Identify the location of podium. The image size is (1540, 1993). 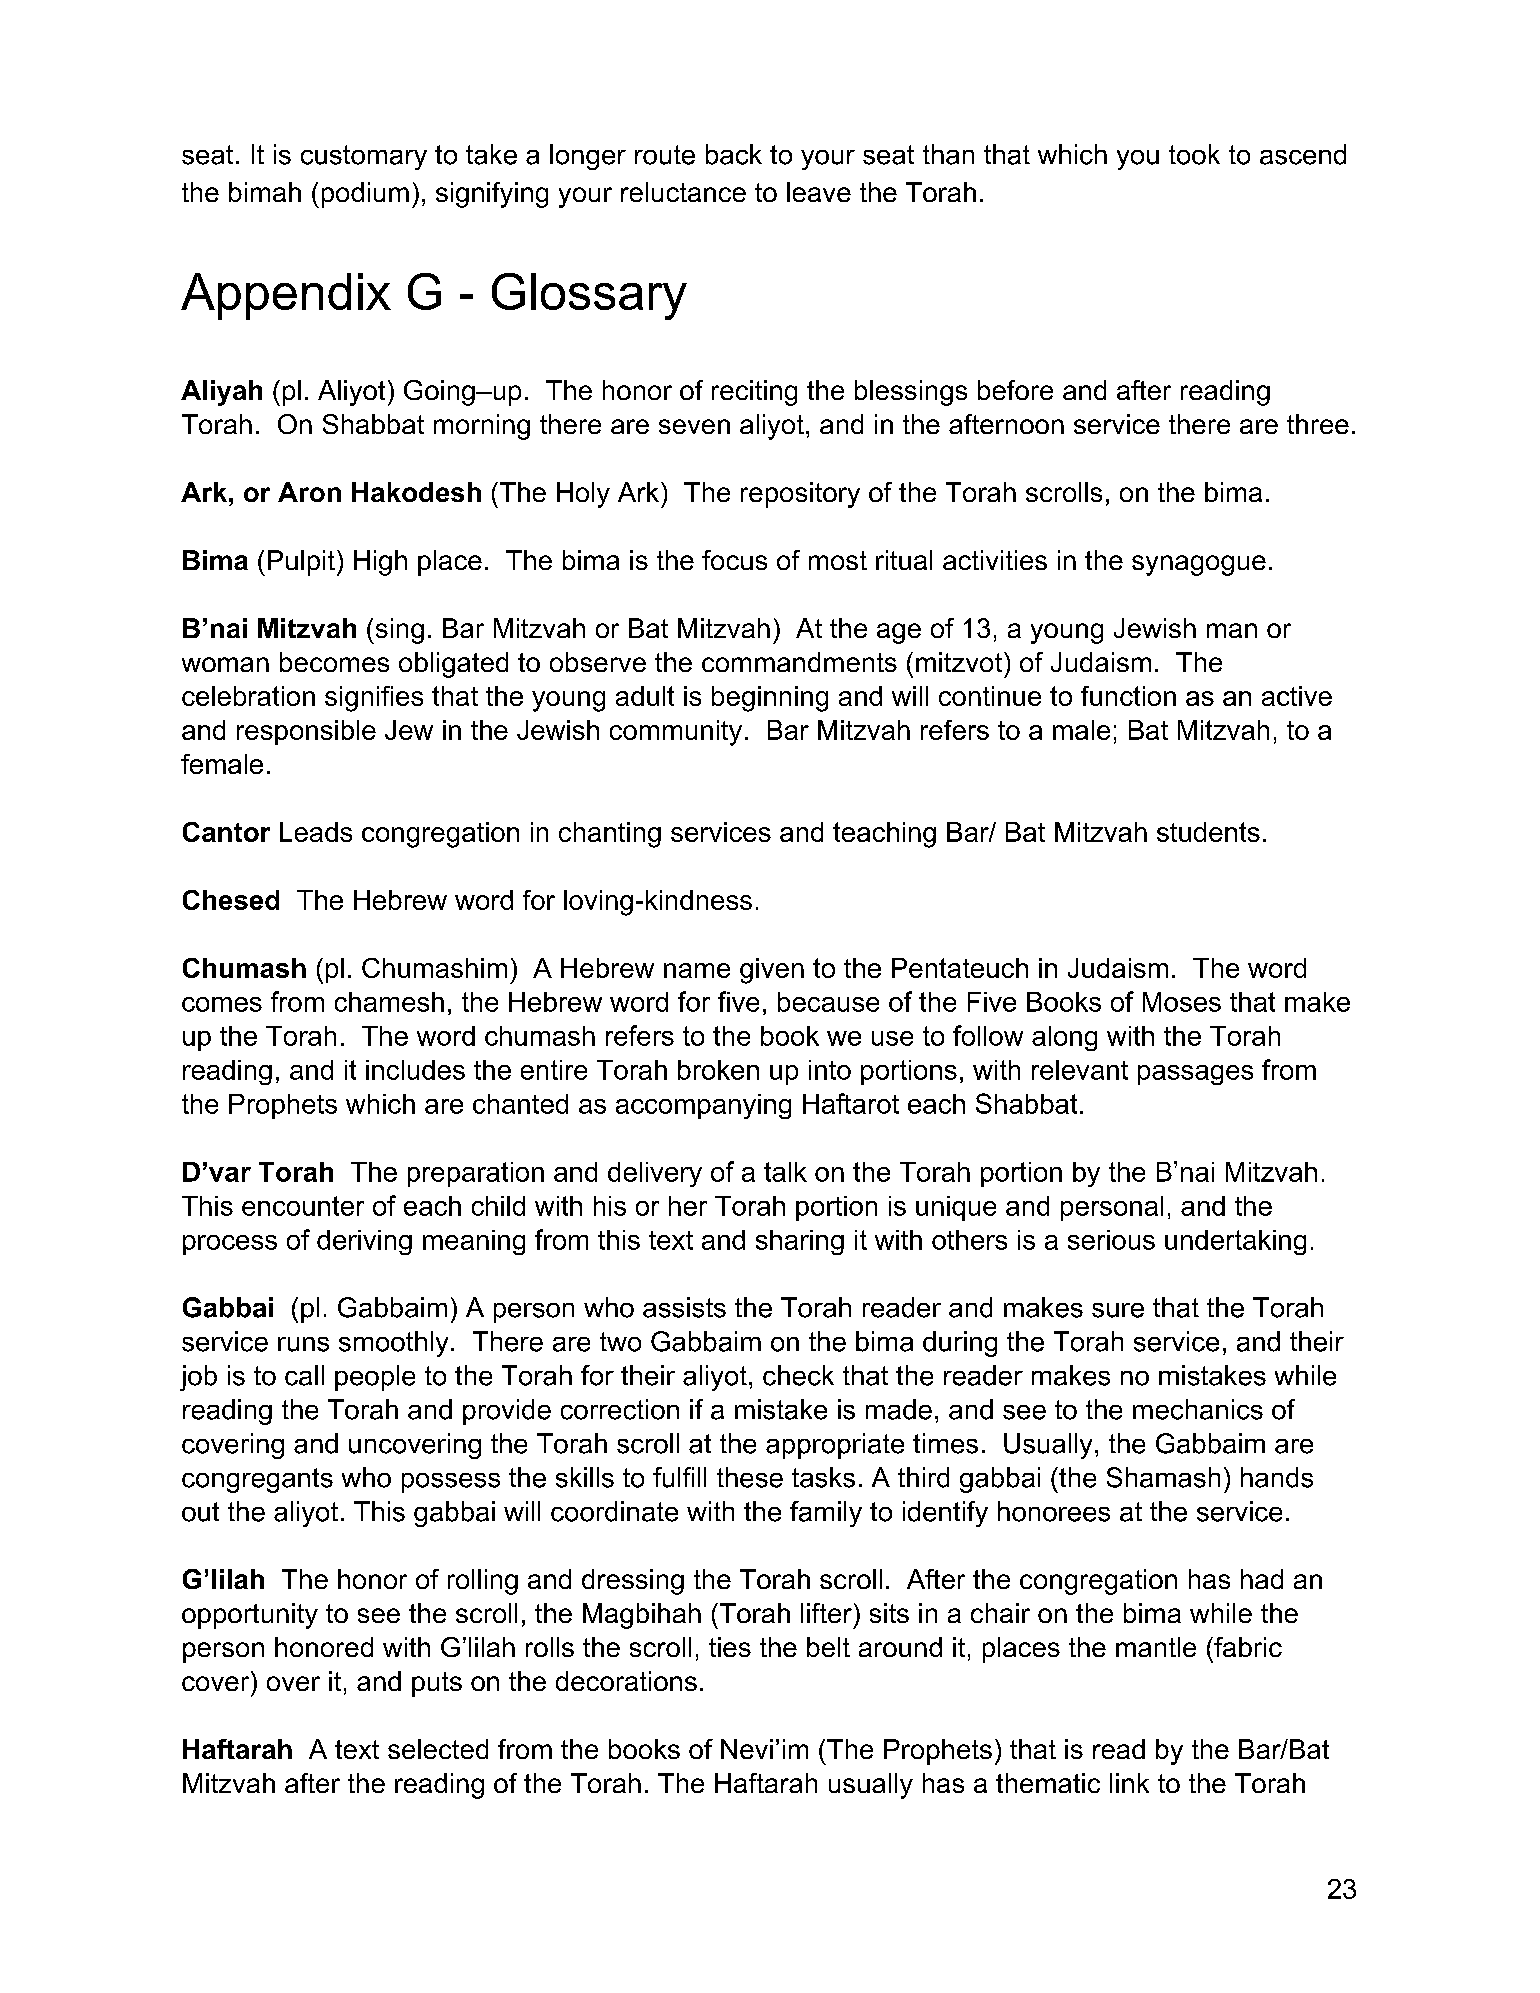
(365, 195).
